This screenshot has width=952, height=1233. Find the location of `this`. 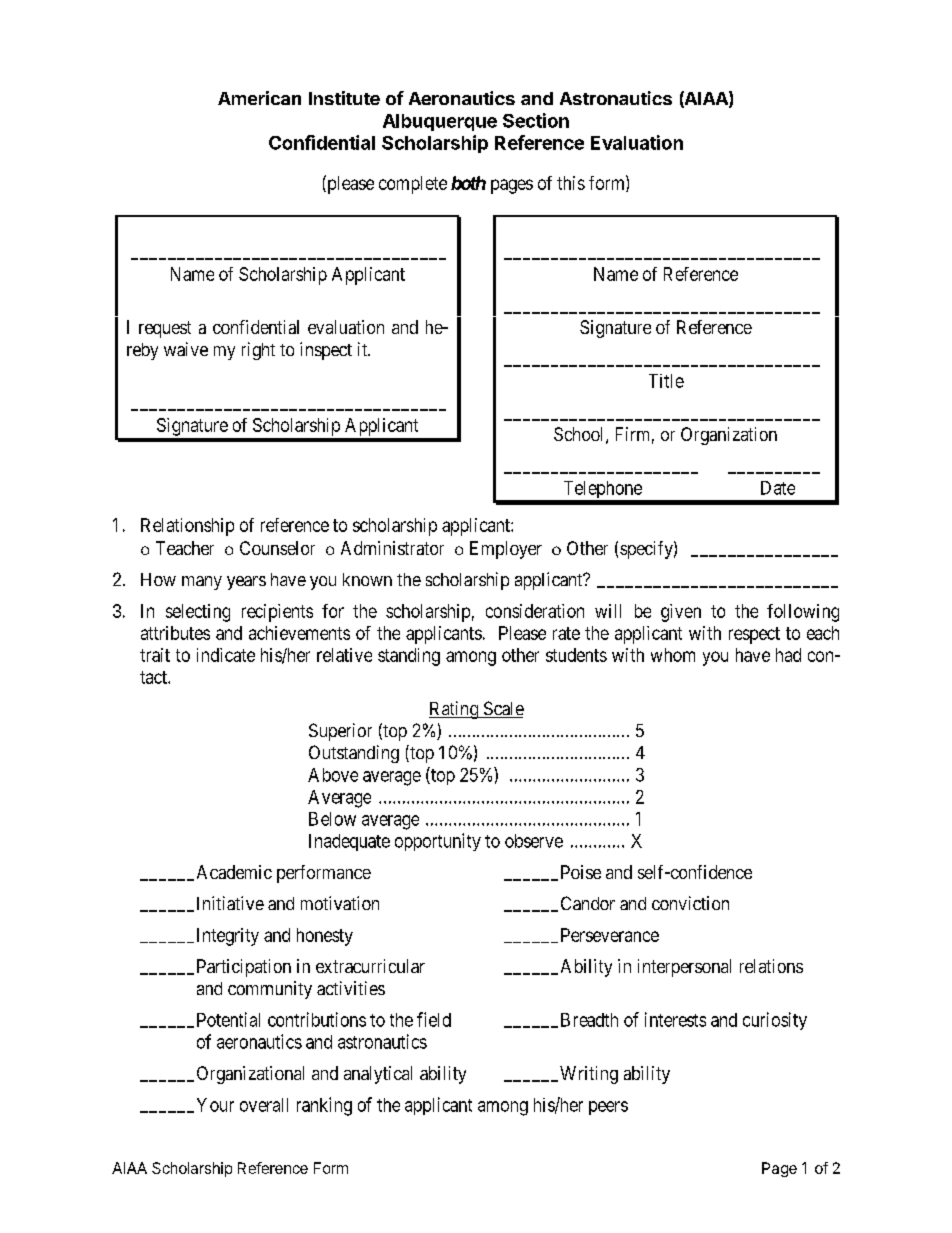

this is located at coordinates (571, 183).
